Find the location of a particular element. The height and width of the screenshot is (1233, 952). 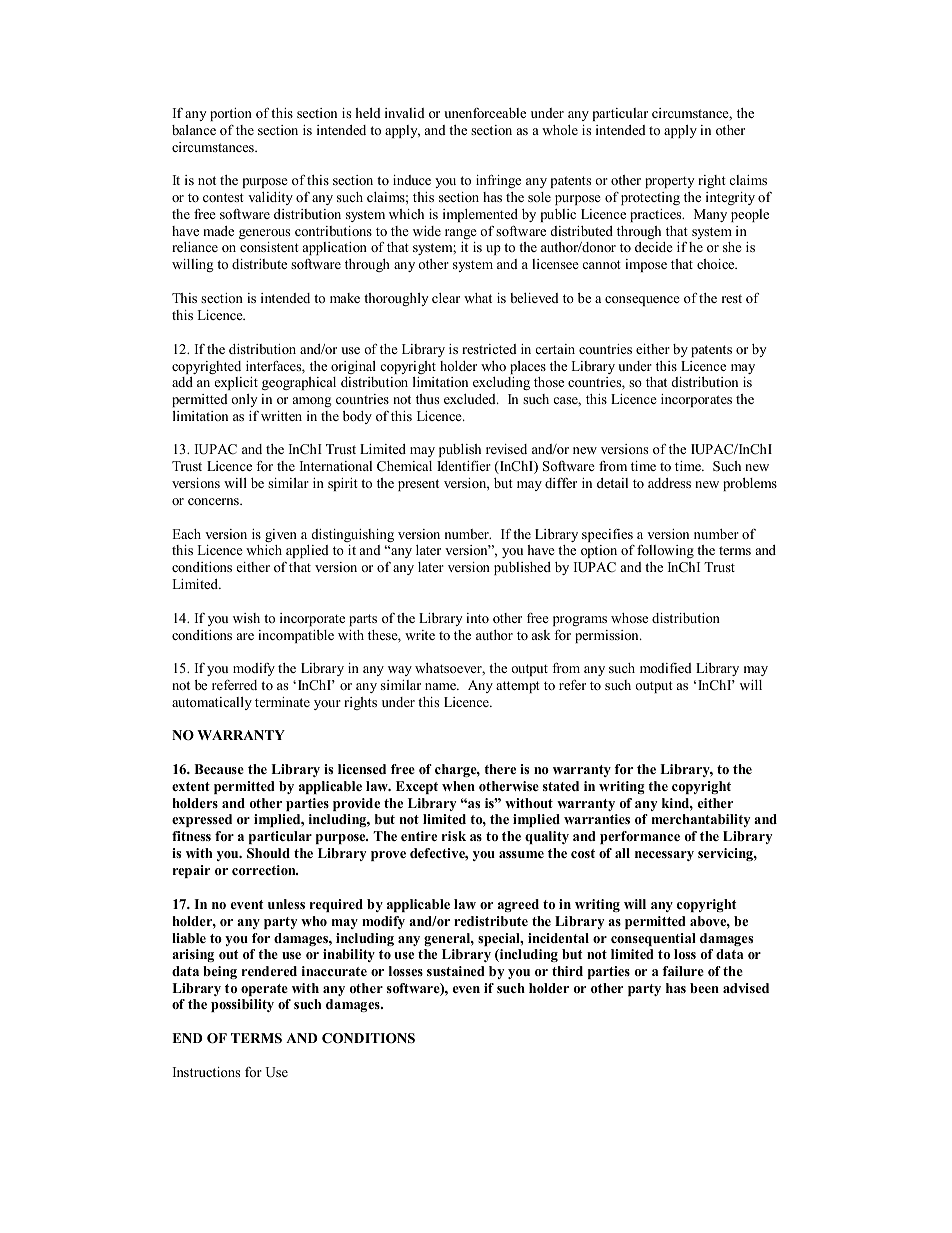

explicit is located at coordinates (236, 383).
